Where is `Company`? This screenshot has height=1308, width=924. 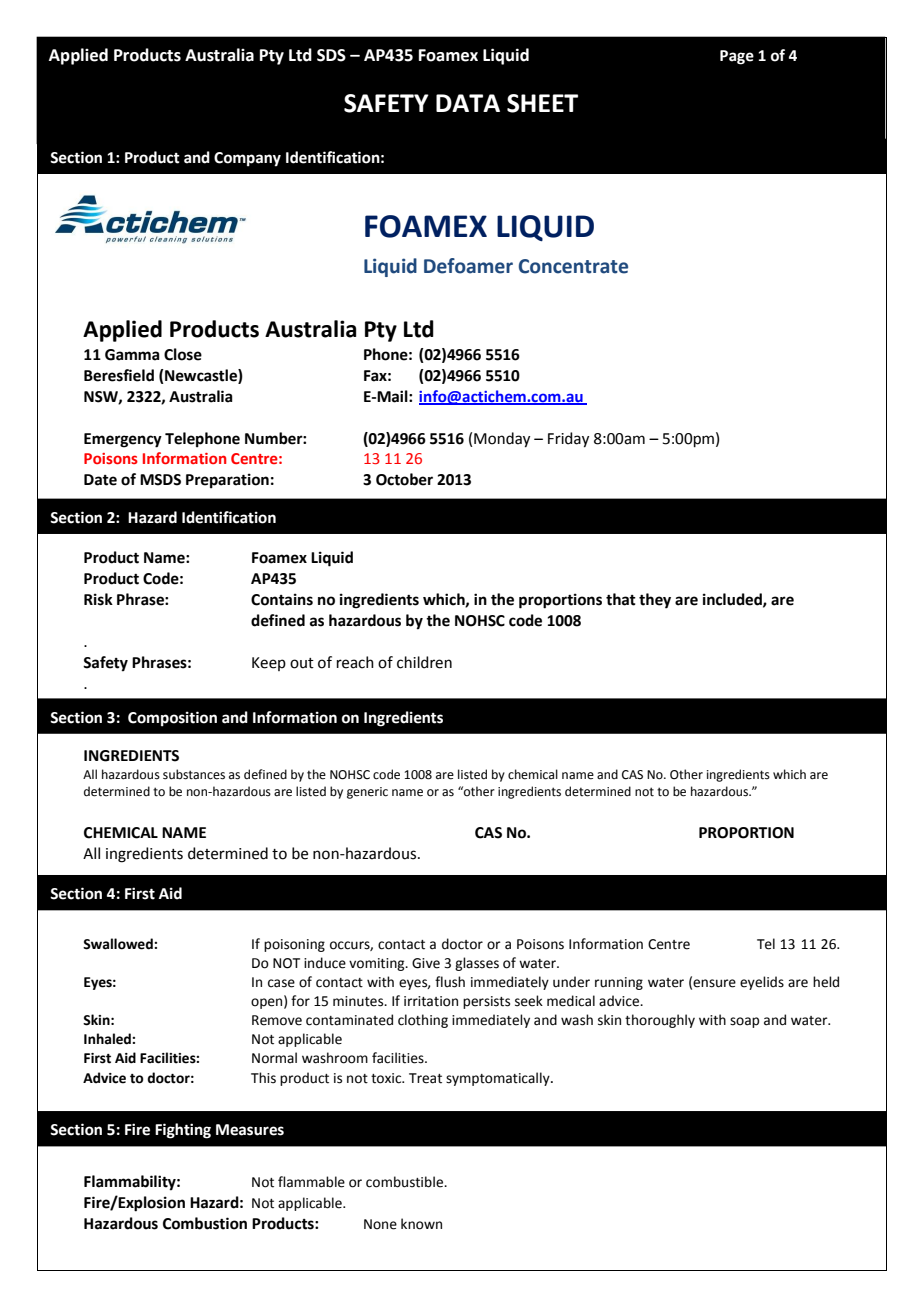
Company is located at coordinates (247, 159).
